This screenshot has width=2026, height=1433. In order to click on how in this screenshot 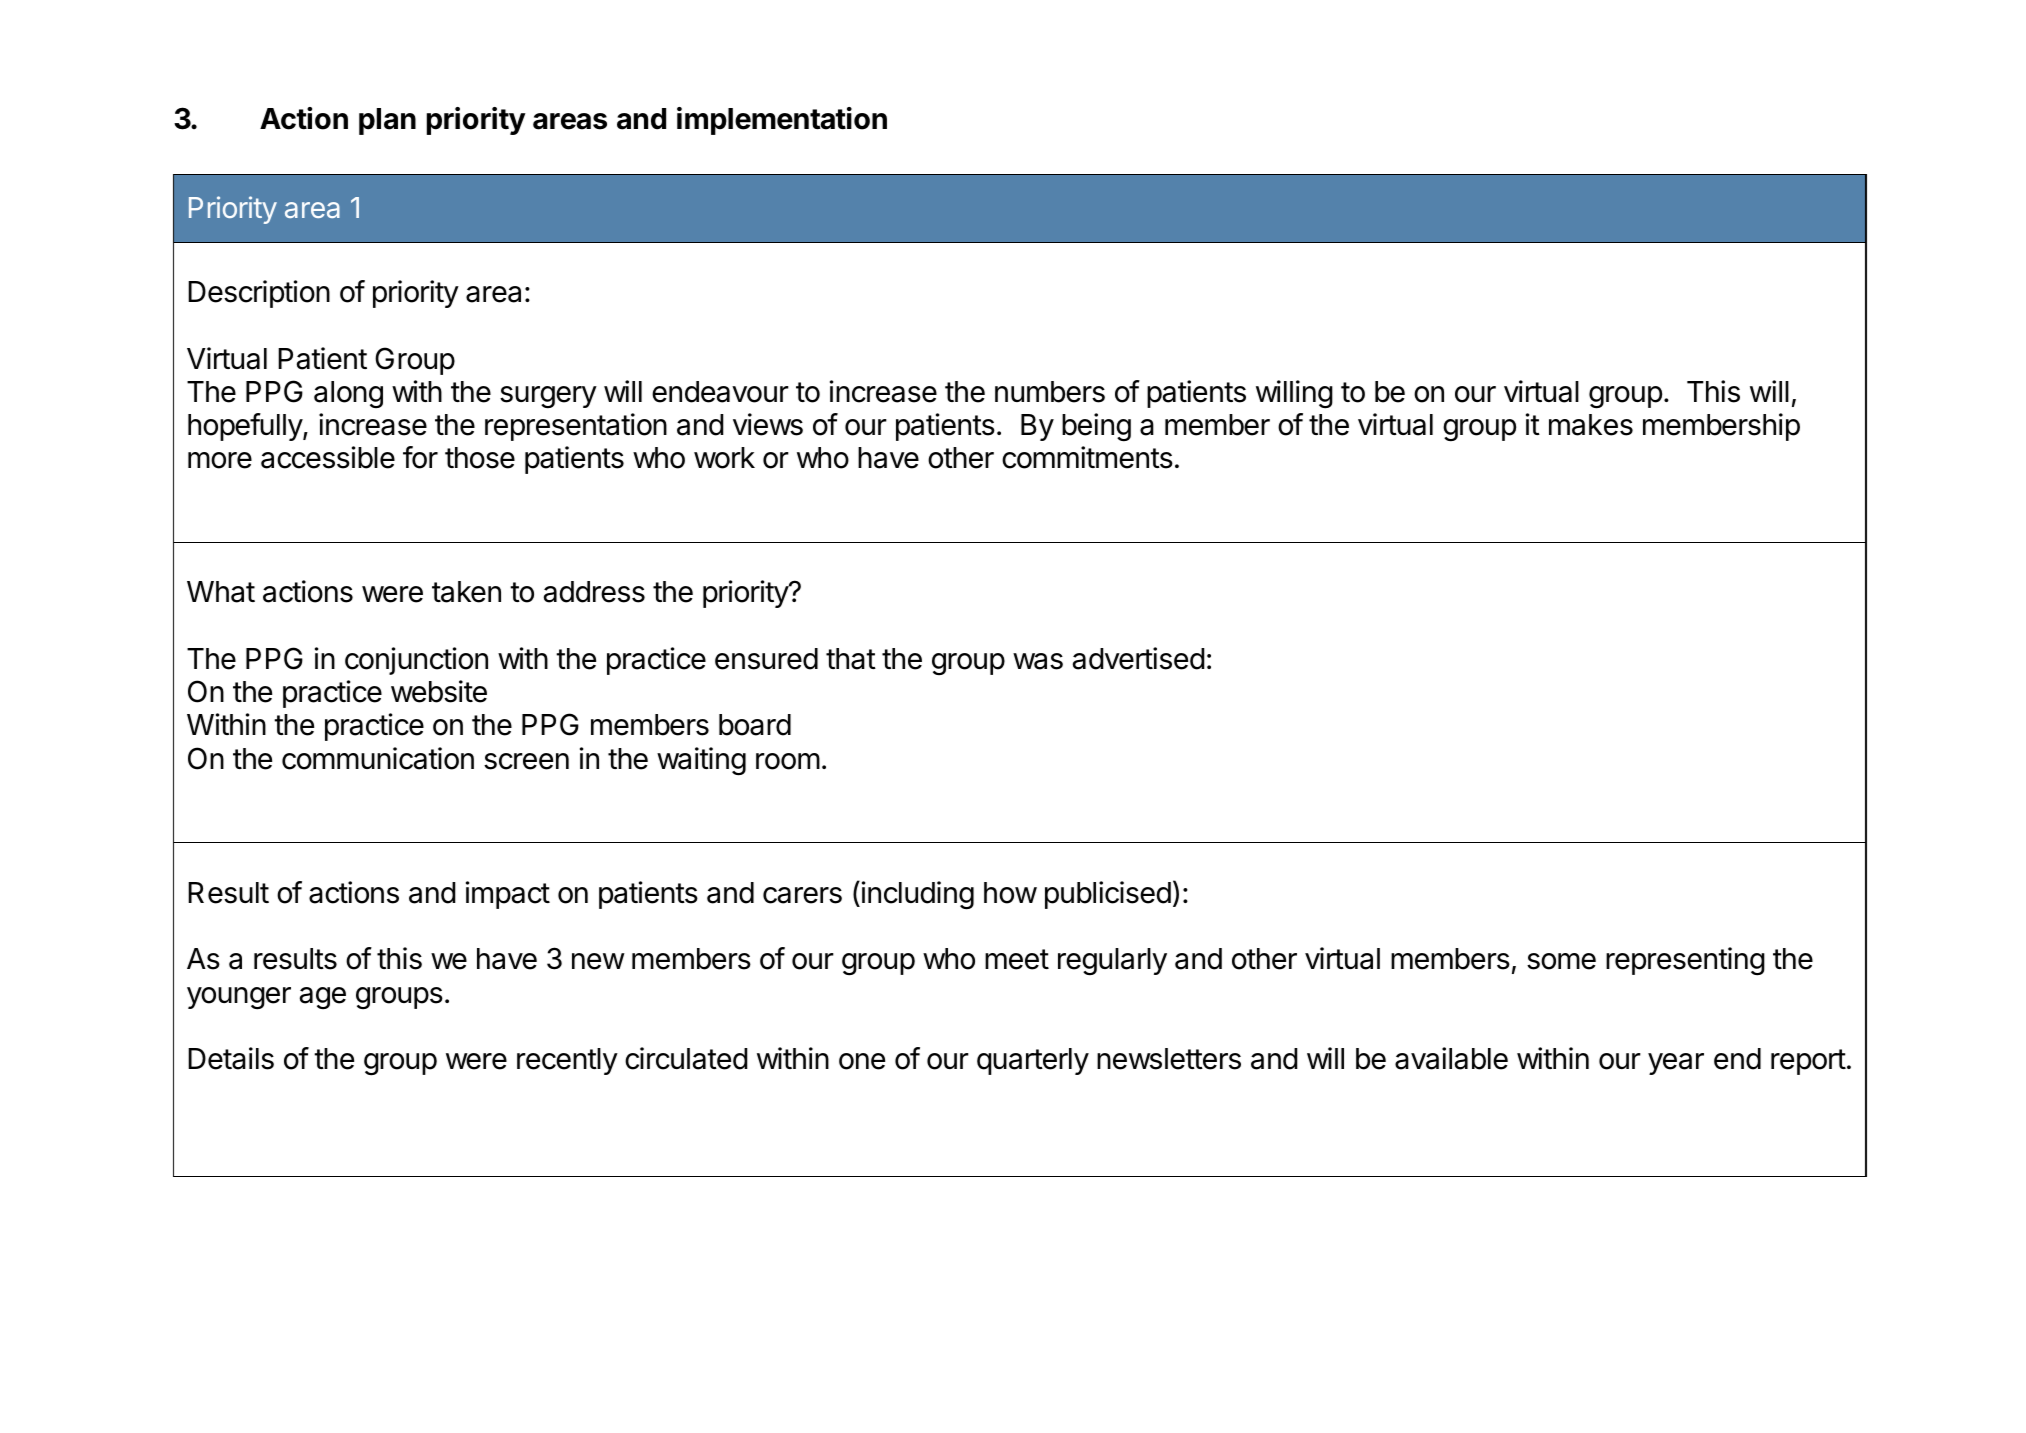, I will do `click(1010, 893)`.
